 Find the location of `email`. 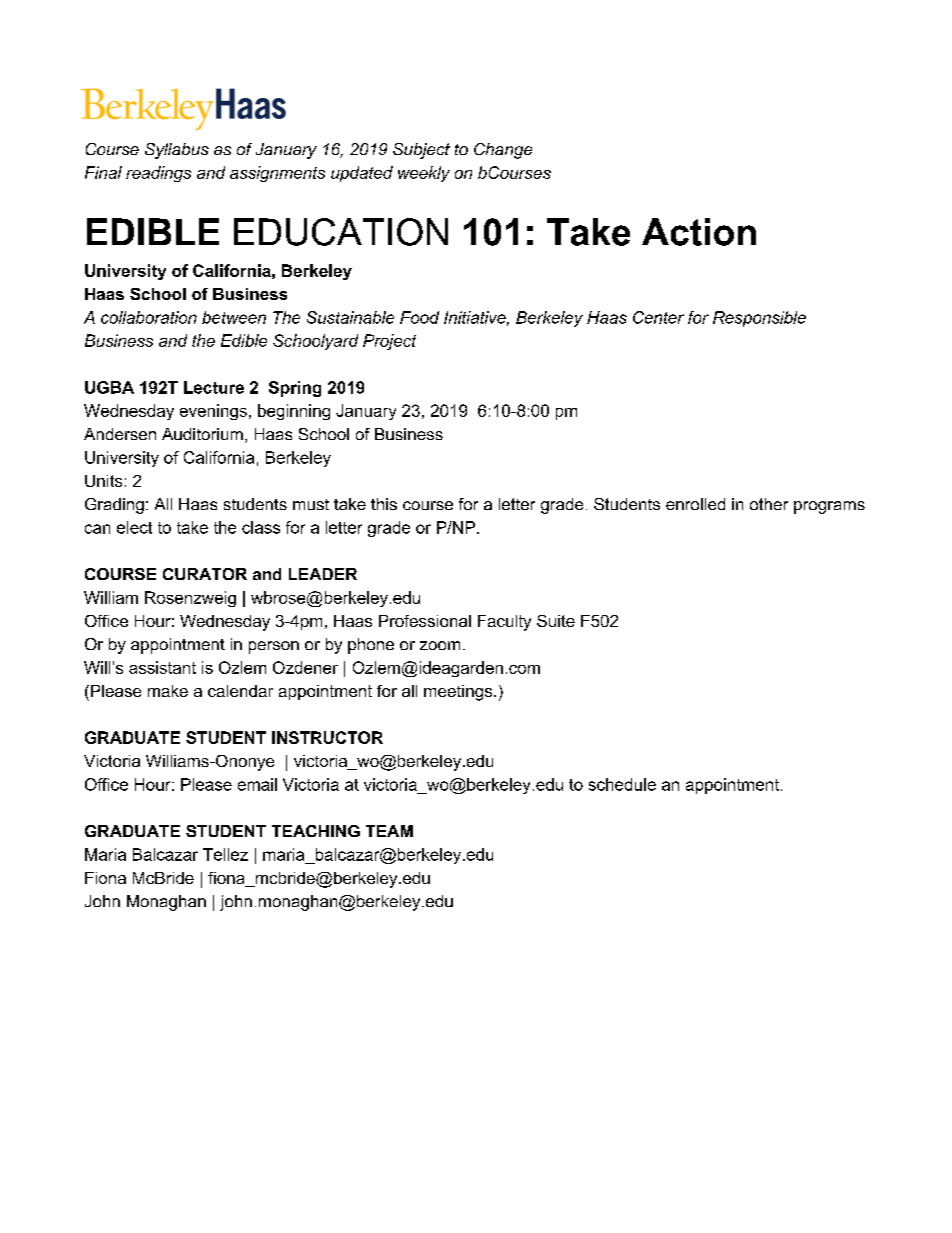

email is located at coordinates (257, 784).
